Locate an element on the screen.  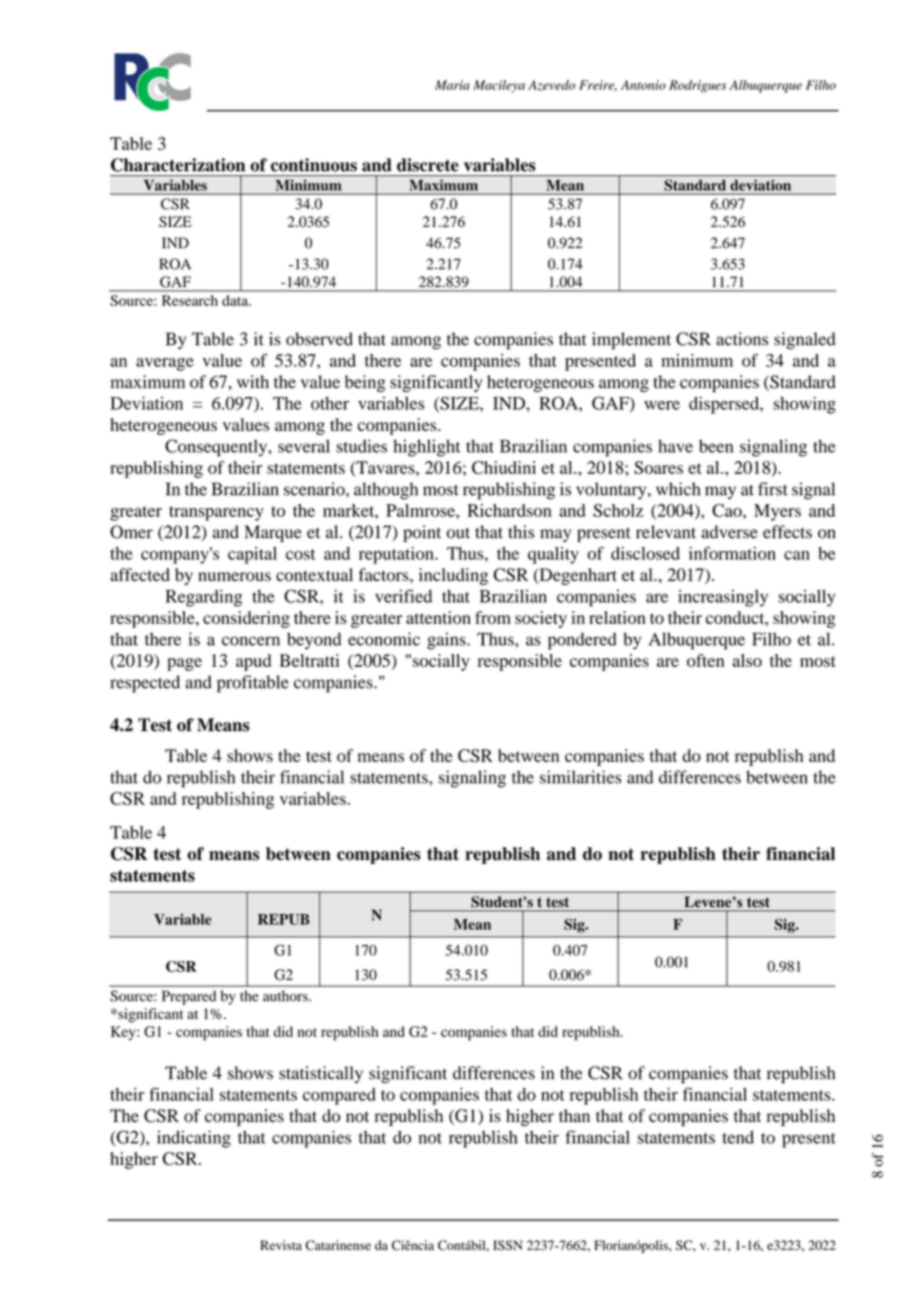
with is located at coordinates (253, 381).
